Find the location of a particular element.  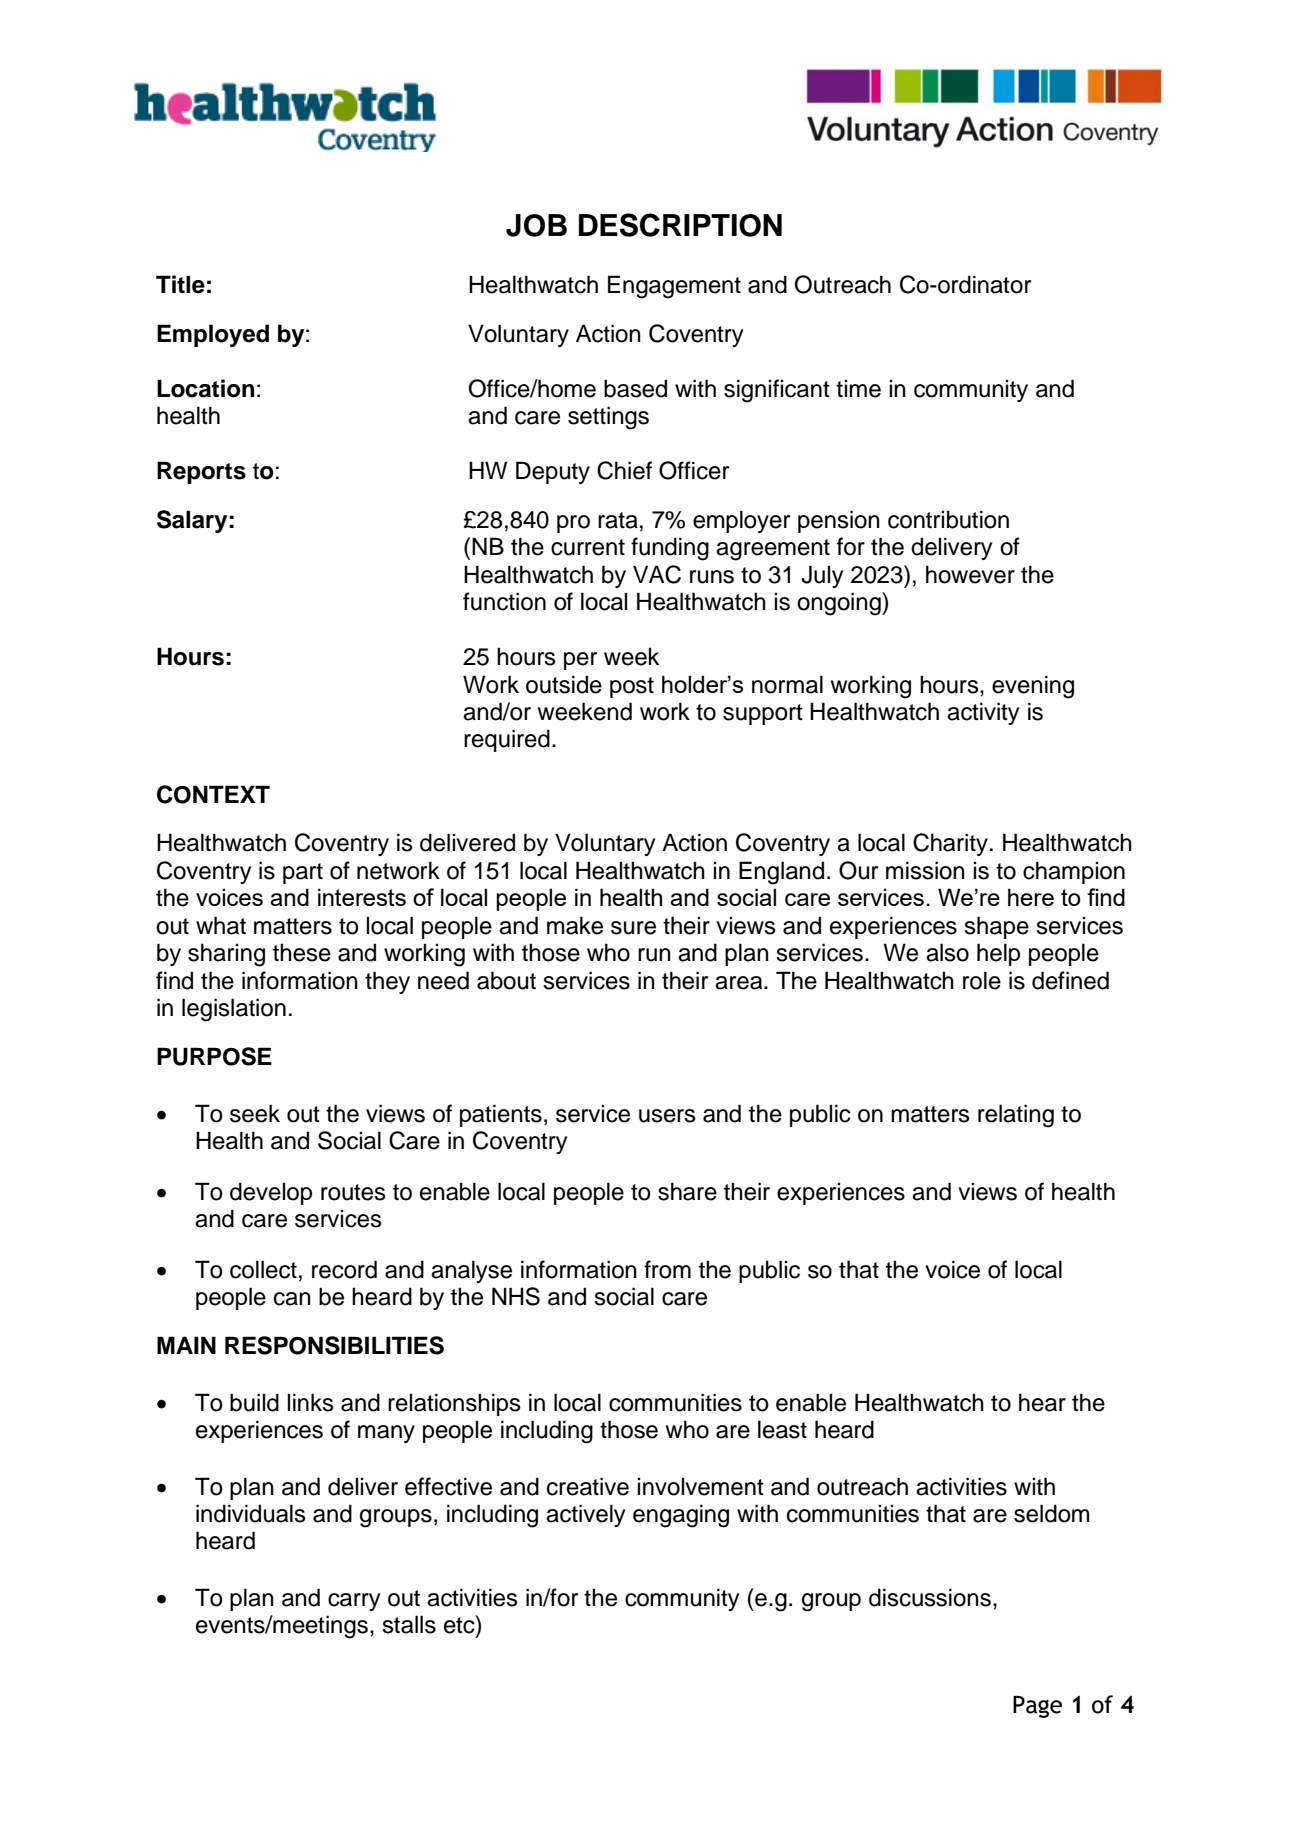

actively is located at coordinates (585, 1515).
